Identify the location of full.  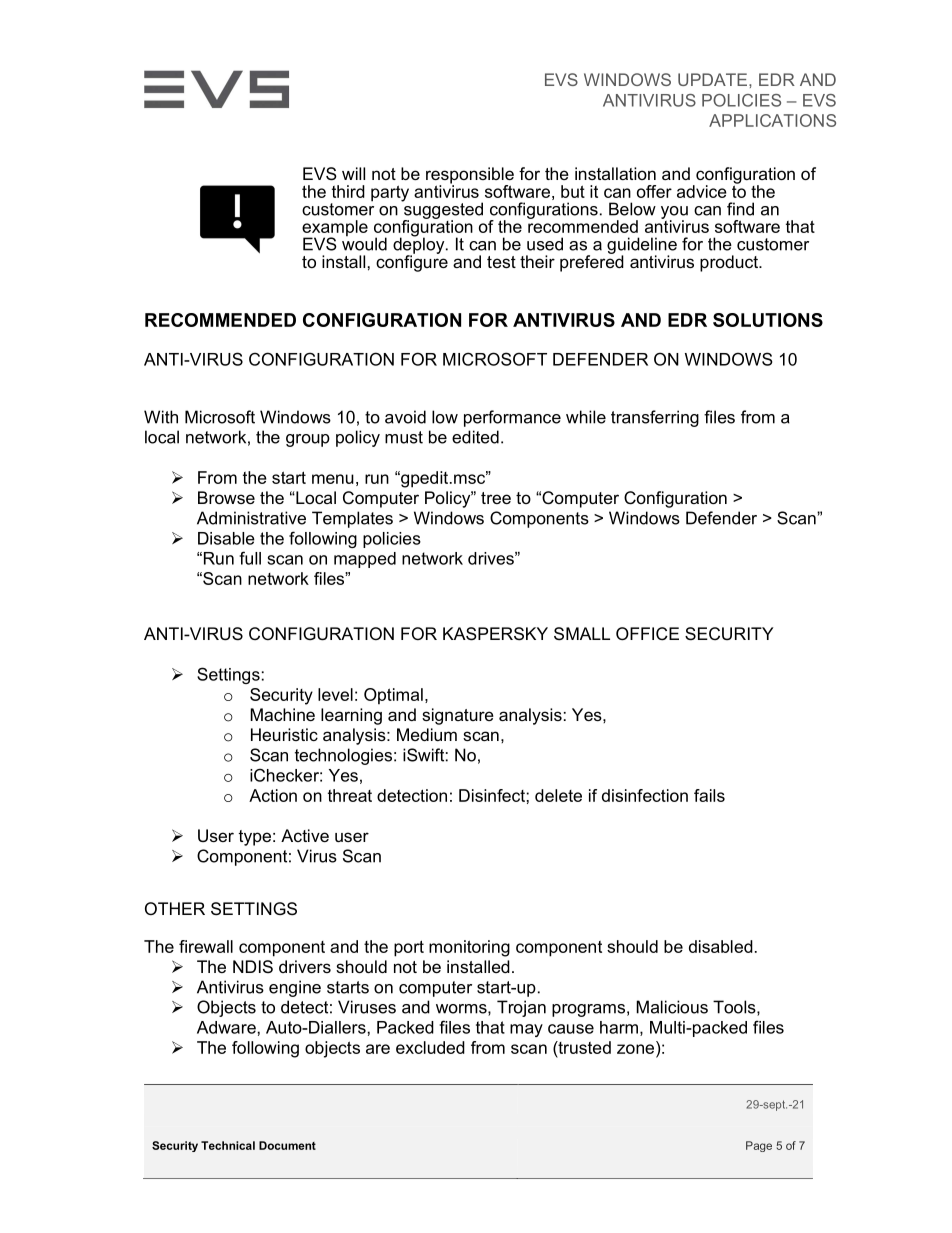
(250, 558).
